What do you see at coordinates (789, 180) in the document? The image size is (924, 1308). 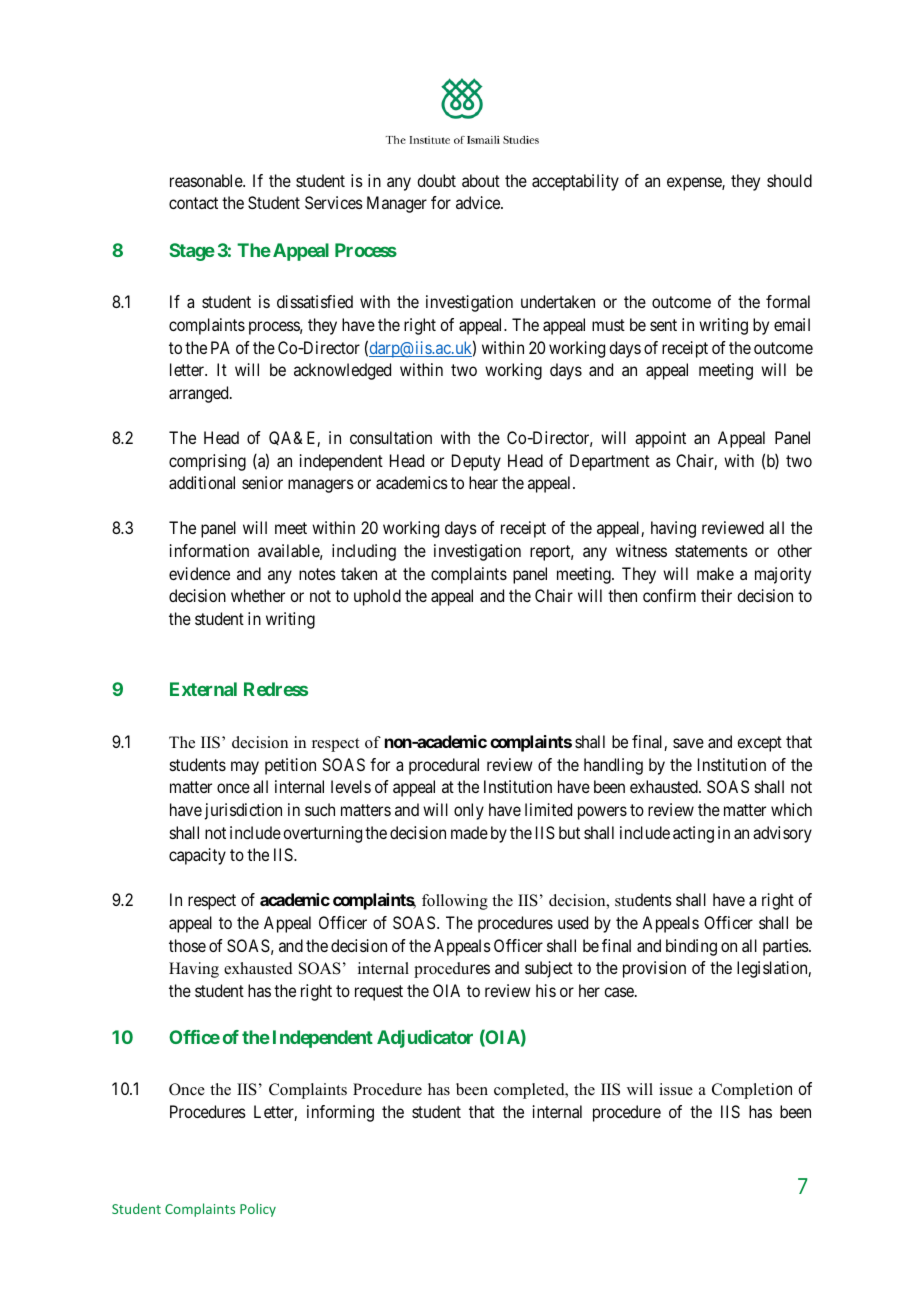 I see `should` at bounding box center [789, 180].
